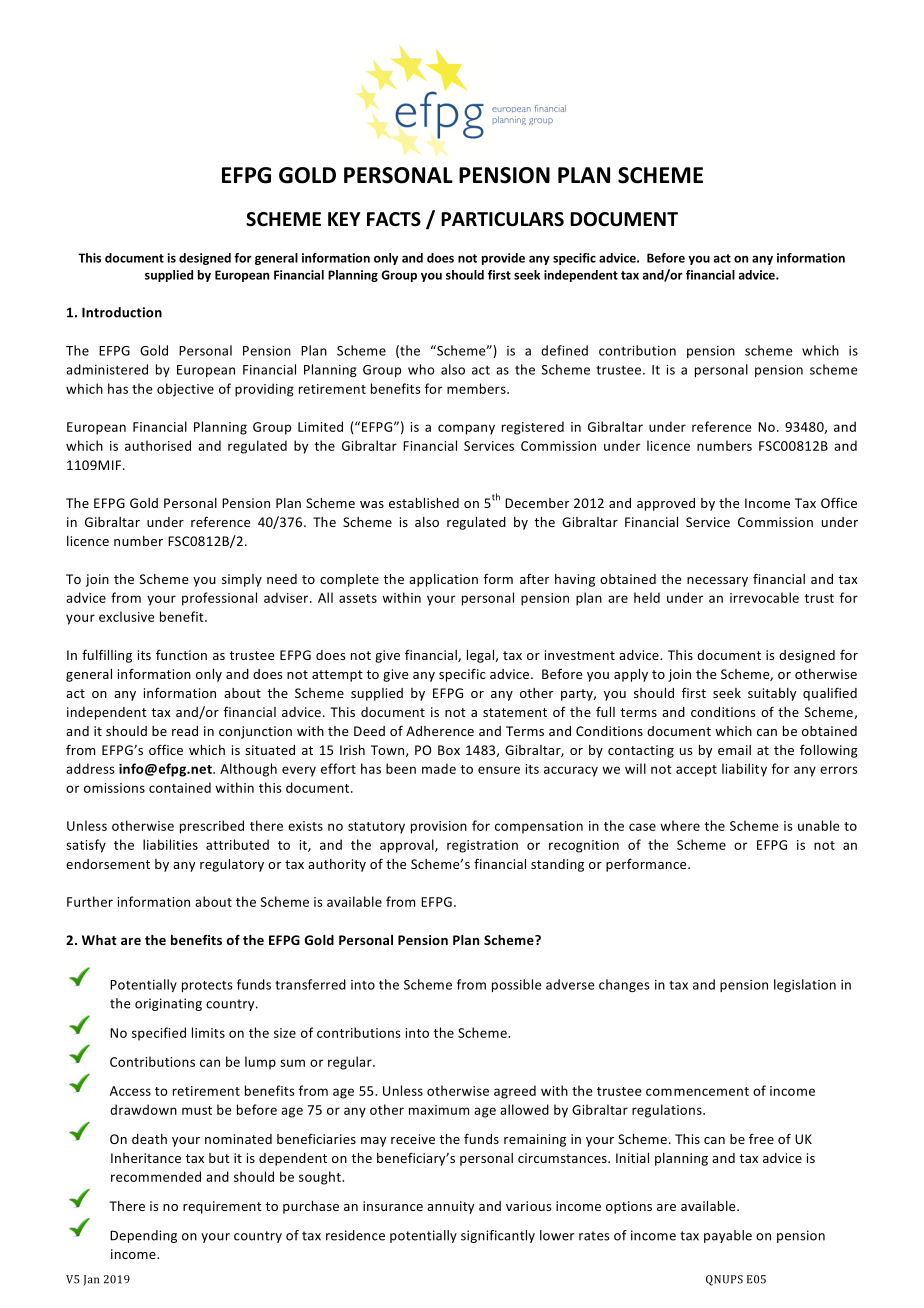 The width and height of the document is (924, 1308). I want to click on defined, so click(564, 350).
